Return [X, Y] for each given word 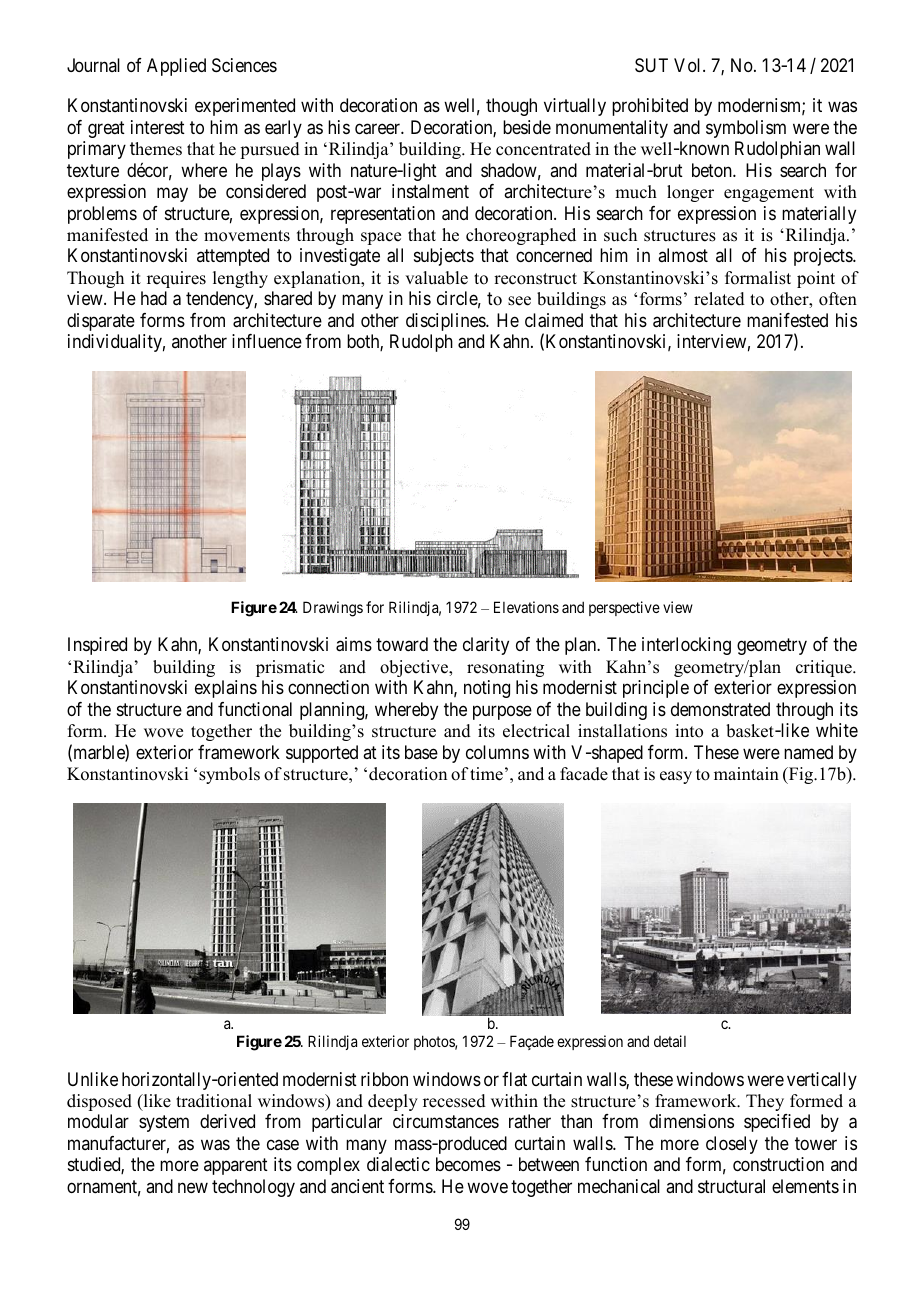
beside [527, 127]
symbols [229, 775]
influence [267, 341]
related [719, 299]
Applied [176, 67]
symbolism [746, 129]
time [486, 774]
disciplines [446, 322]
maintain [746, 773]
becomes [468, 1164]
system [164, 1124]
